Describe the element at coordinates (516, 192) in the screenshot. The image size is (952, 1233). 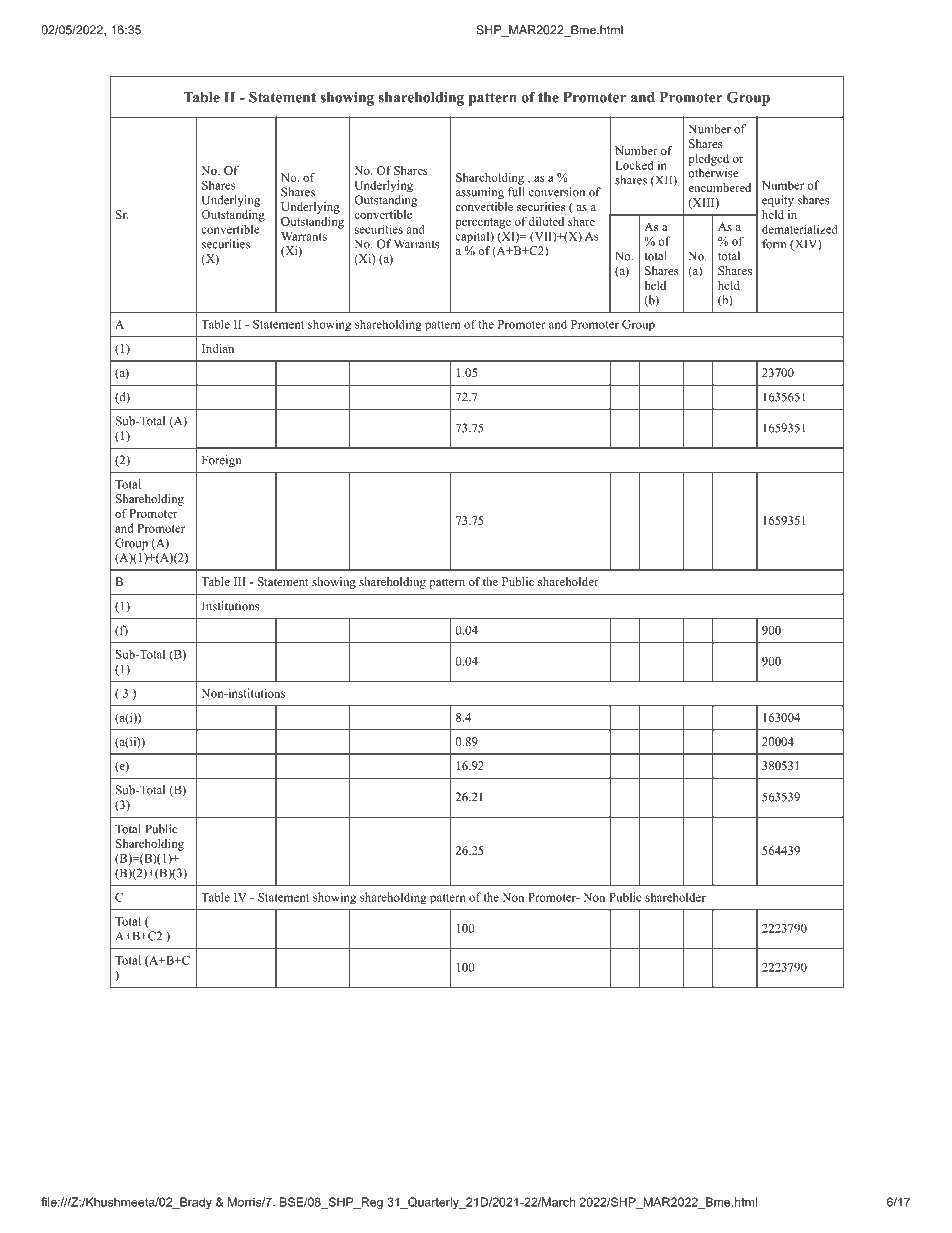
I see `full` at that location.
